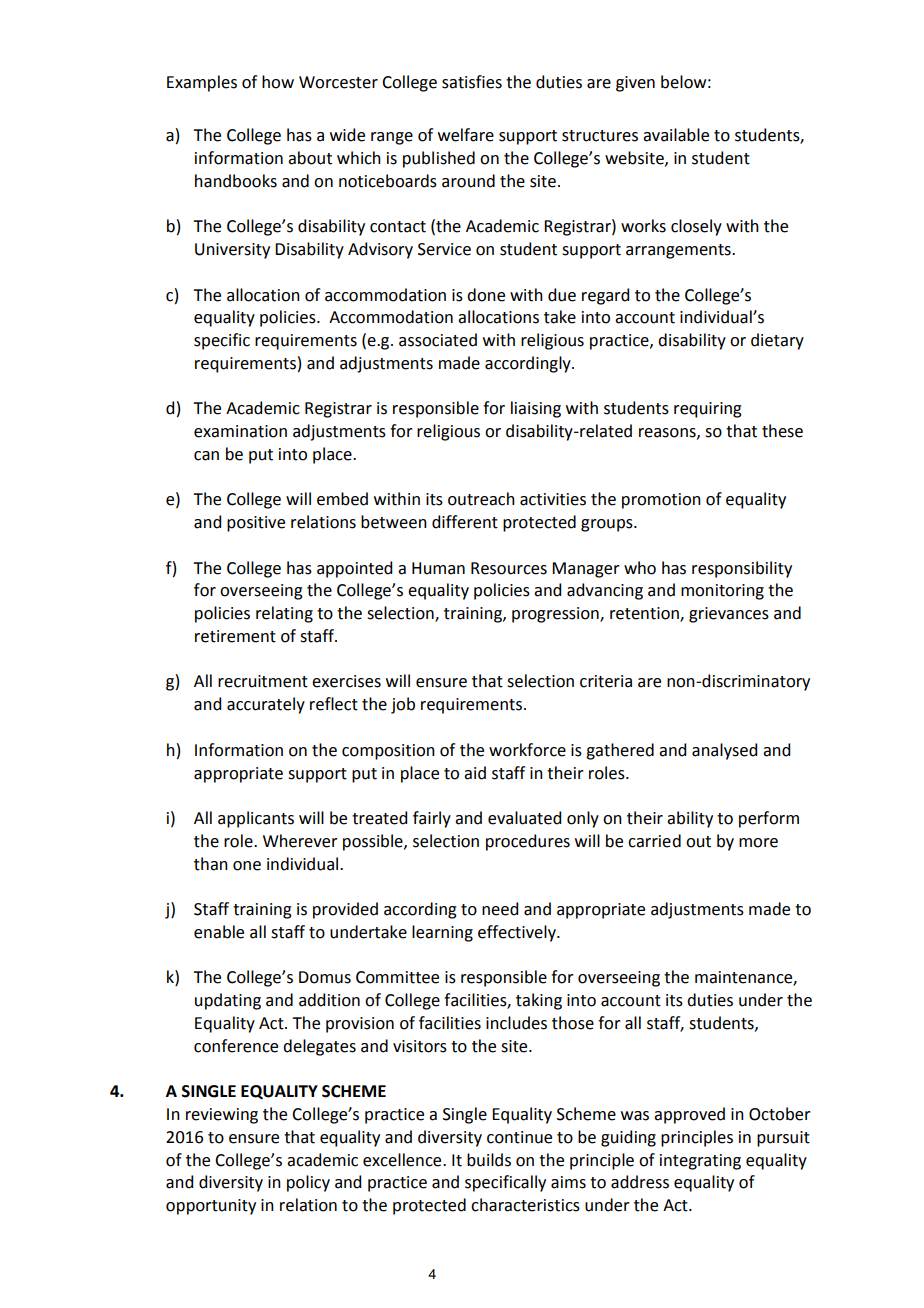  I want to click on welfare, so click(466, 135).
